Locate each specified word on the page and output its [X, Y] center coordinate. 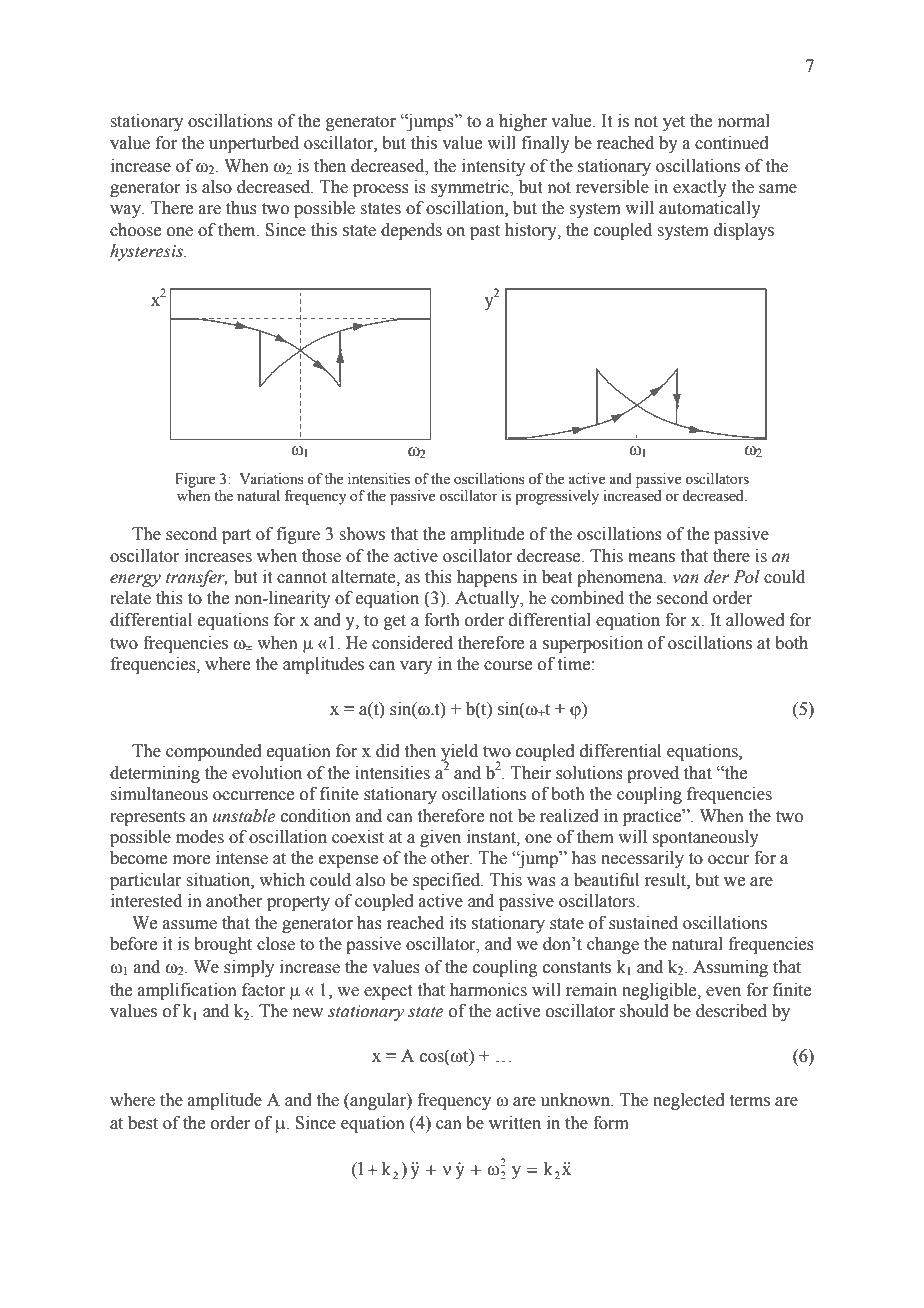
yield [459, 754]
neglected [689, 1101]
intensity [493, 167]
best [143, 1123]
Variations [272, 479]
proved [653, 774]
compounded [214, 752]
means [651, 558]
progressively [557, 497]
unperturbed [254, 144]
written [515, 1123]
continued [732, 143]
